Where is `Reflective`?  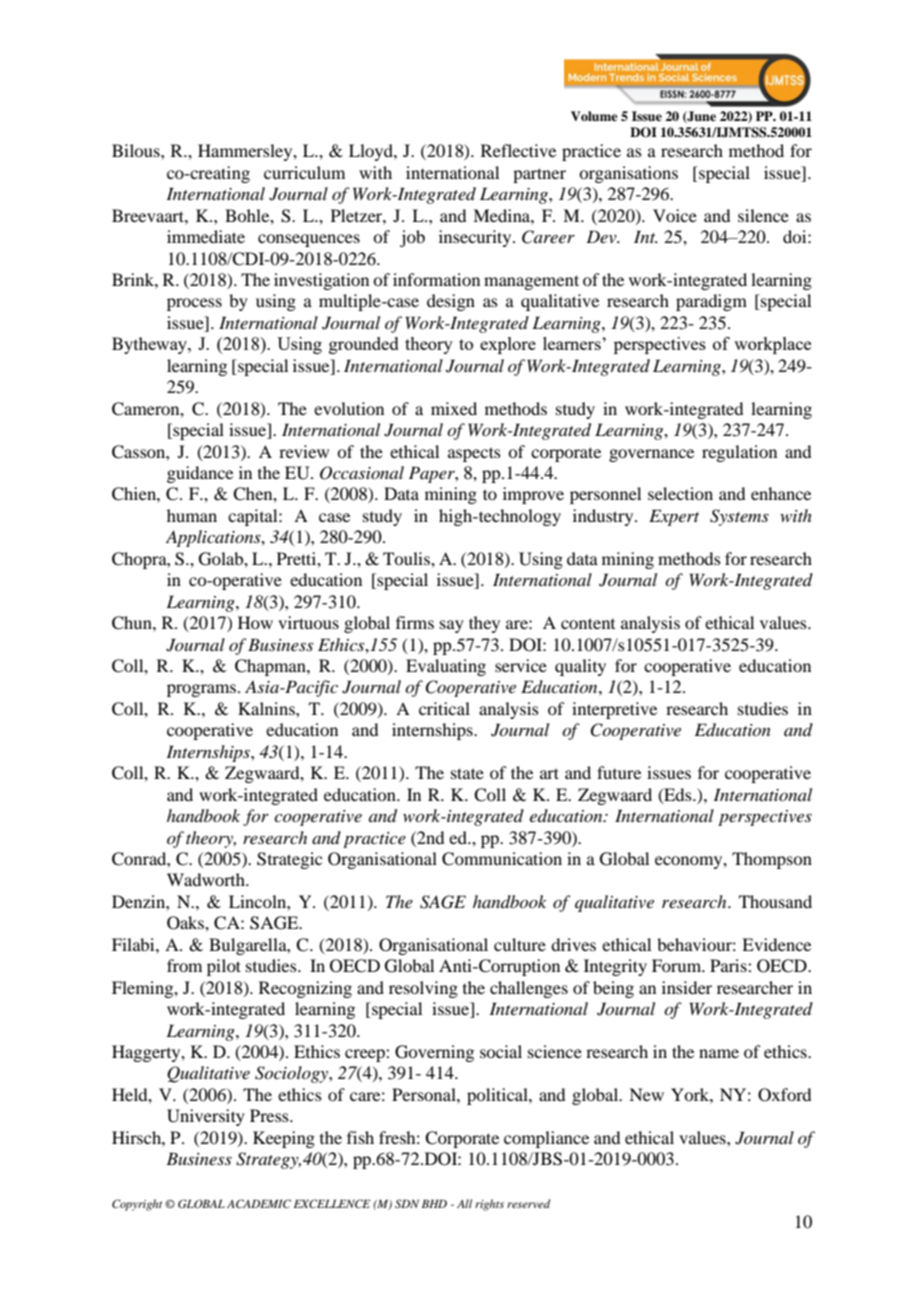
Reflective is located at coordinates (518, 150).
